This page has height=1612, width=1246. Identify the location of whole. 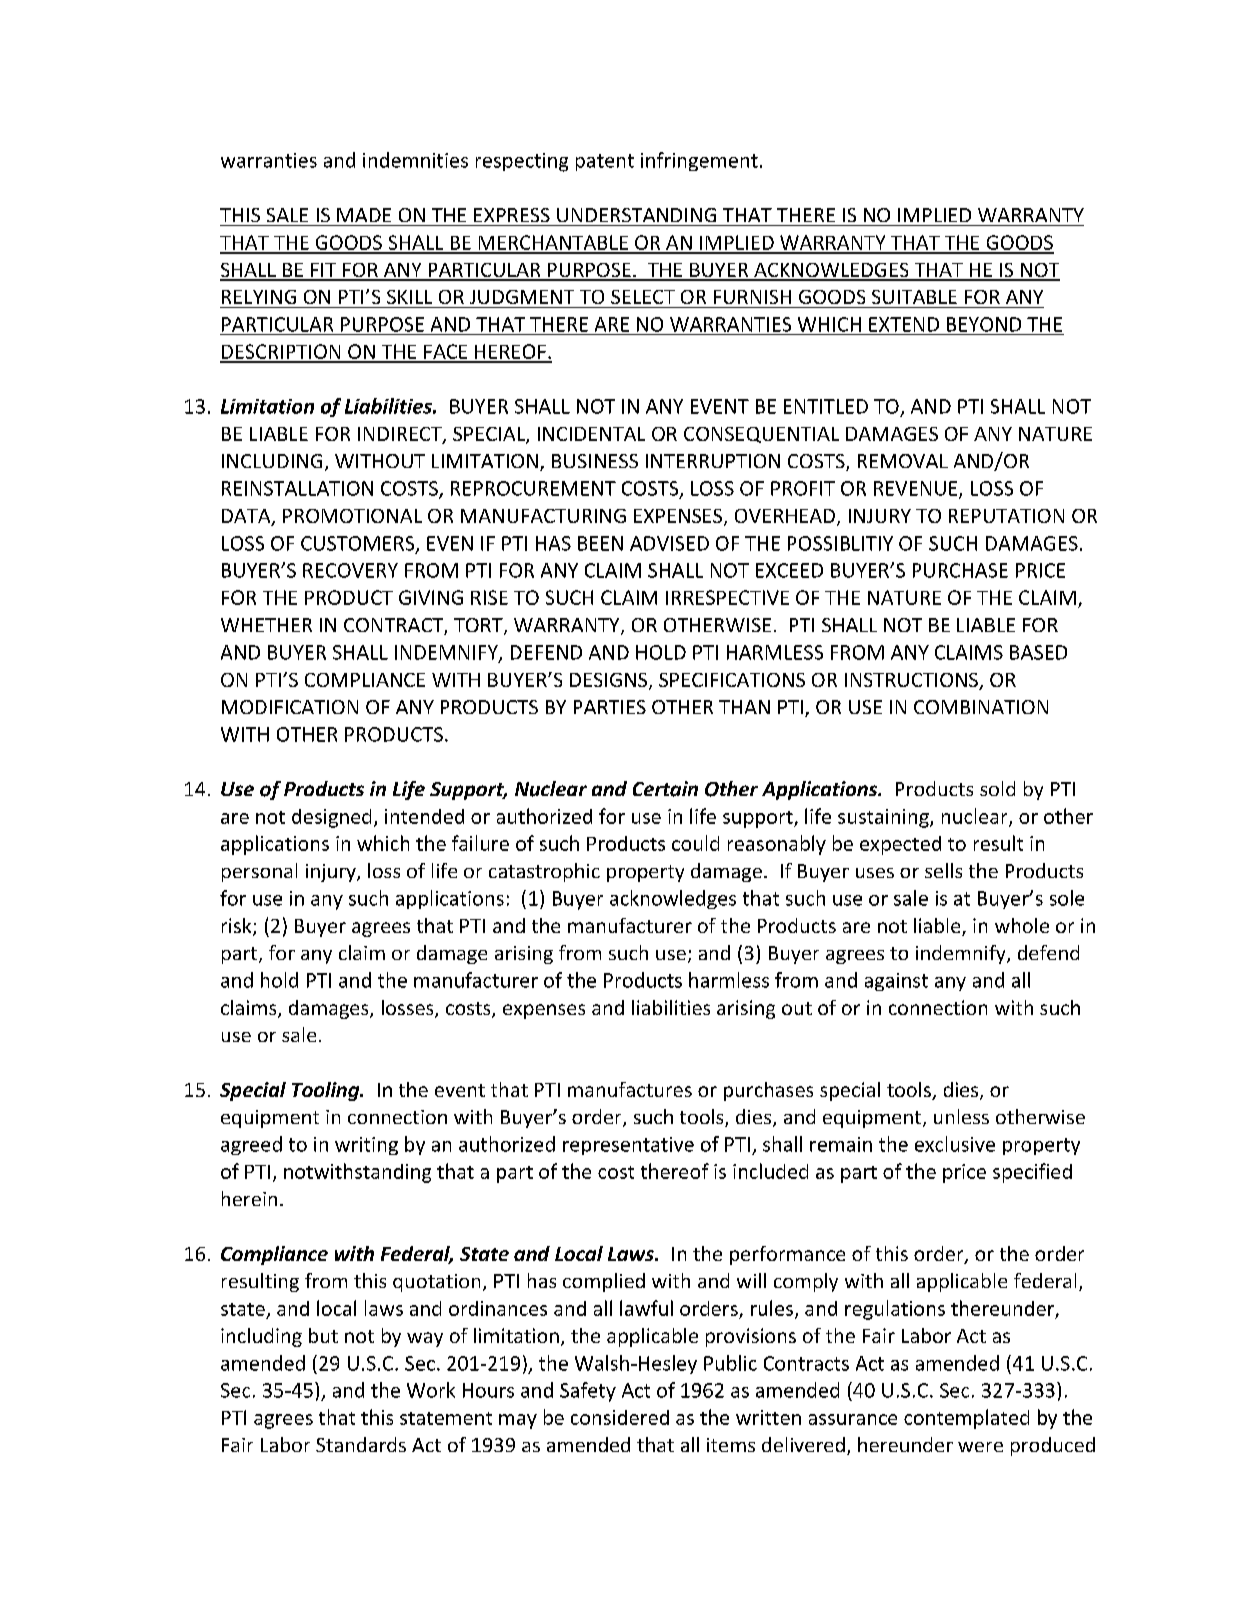
(1022, 925).
